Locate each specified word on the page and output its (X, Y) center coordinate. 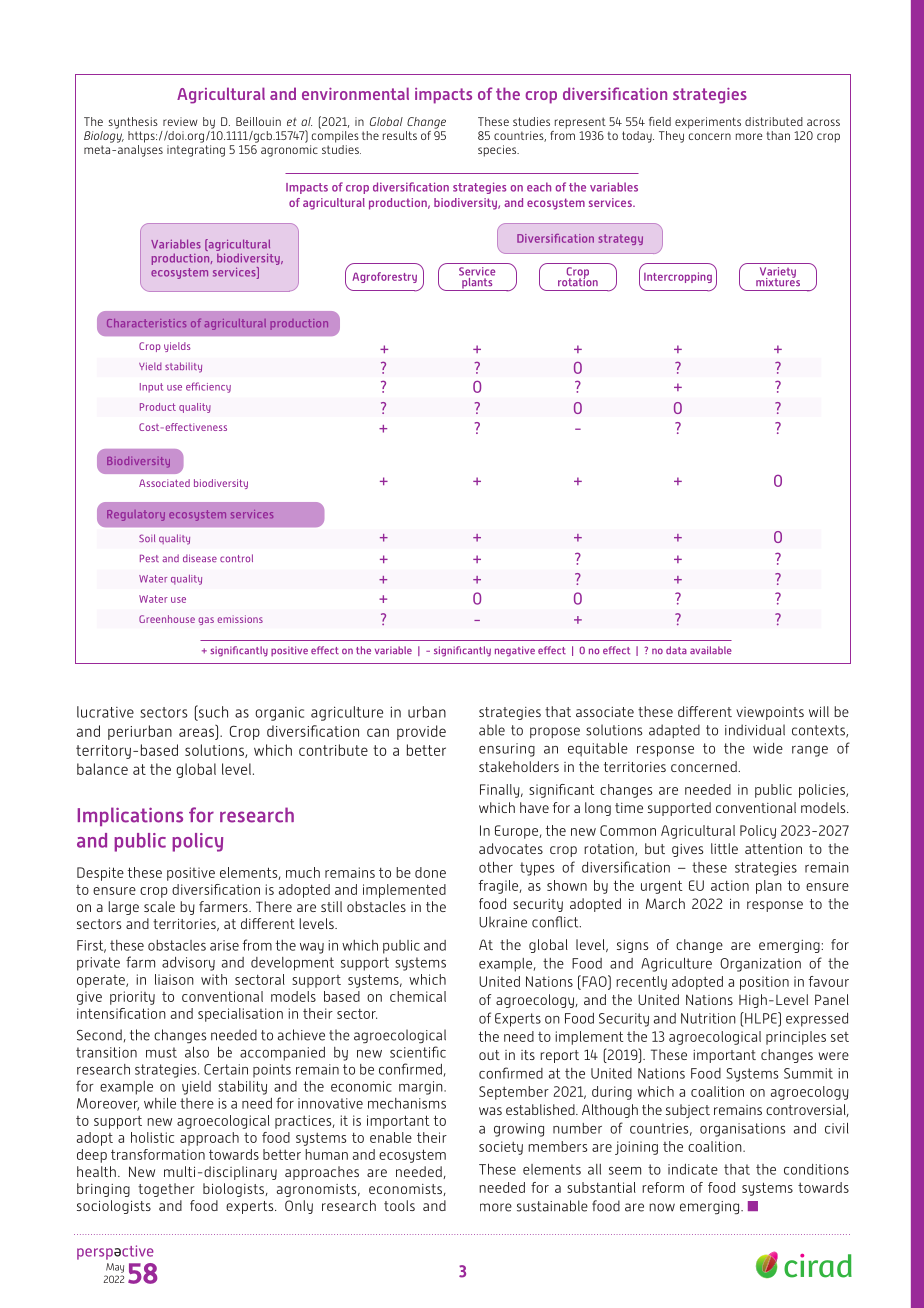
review (180, 121)
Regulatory (136, 515)
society (501, 1148)
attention (773, 849)
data (676, 650)
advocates (511, 848)
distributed (774, 121)
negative (515, 651)
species (498, 151)
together (166, 1190)
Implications (130, 816)
